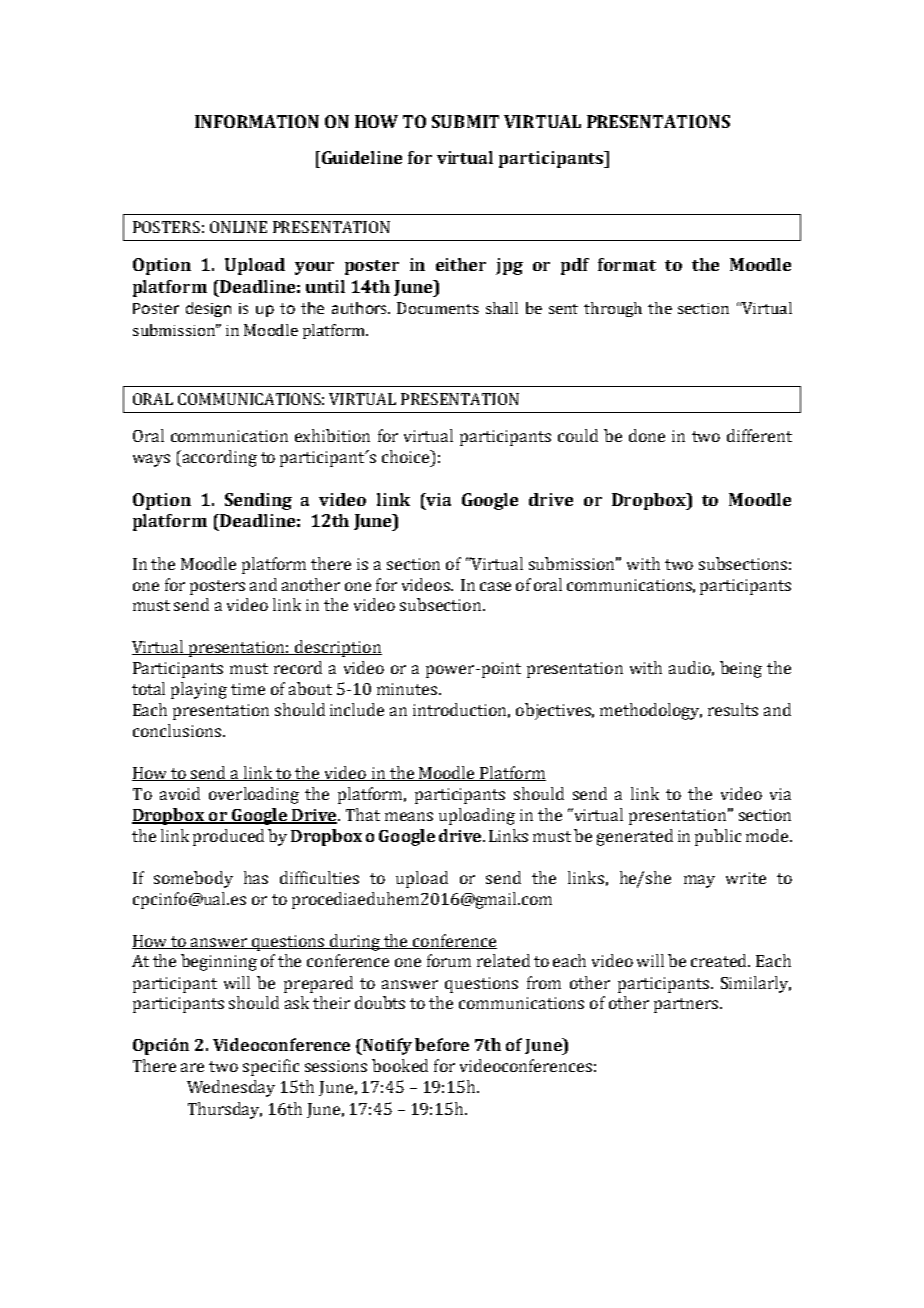 The image size is (924, 1308). I want to click on public, so click(718, 837).
